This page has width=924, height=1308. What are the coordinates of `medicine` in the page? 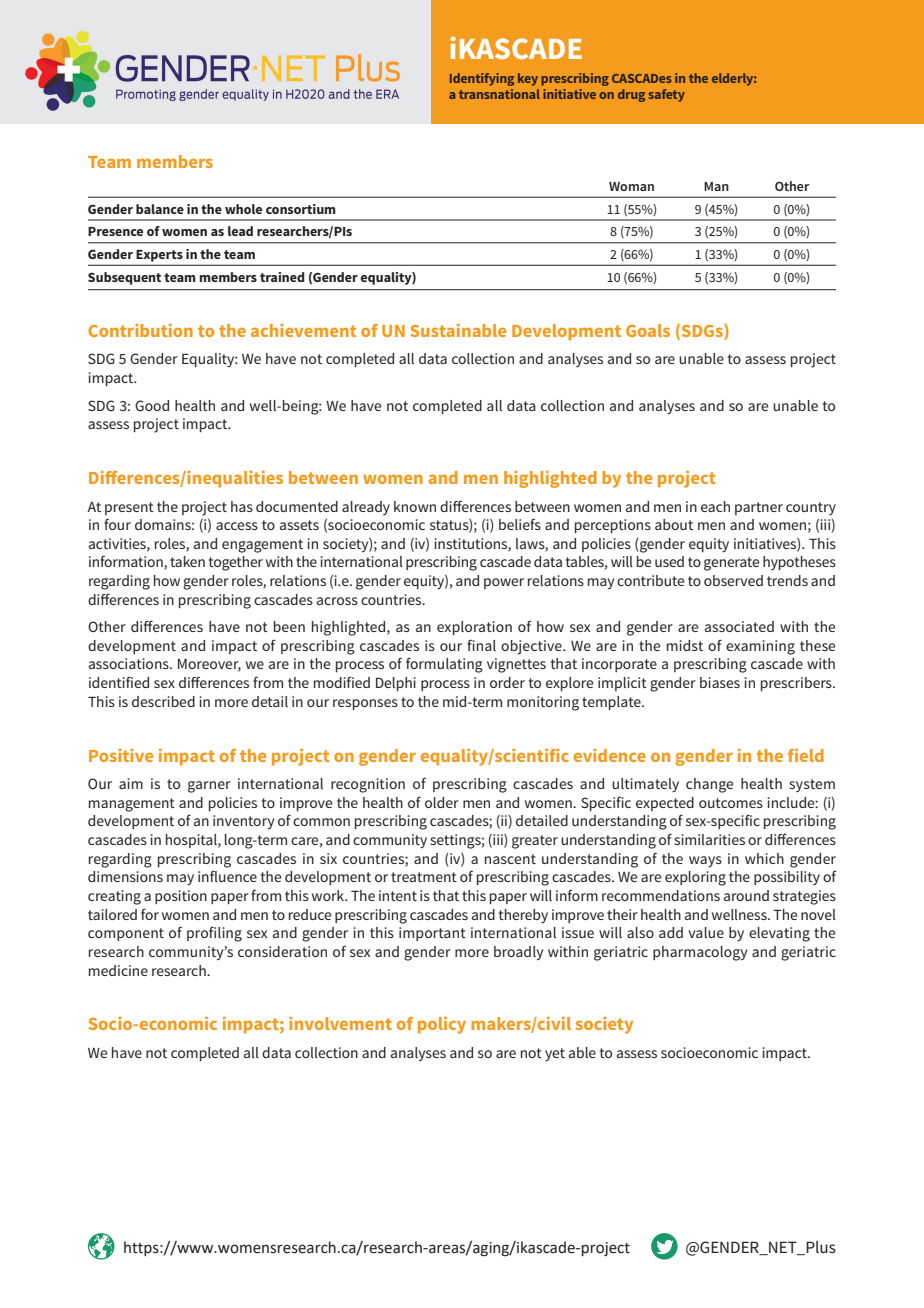 It's located at (118, 970).
